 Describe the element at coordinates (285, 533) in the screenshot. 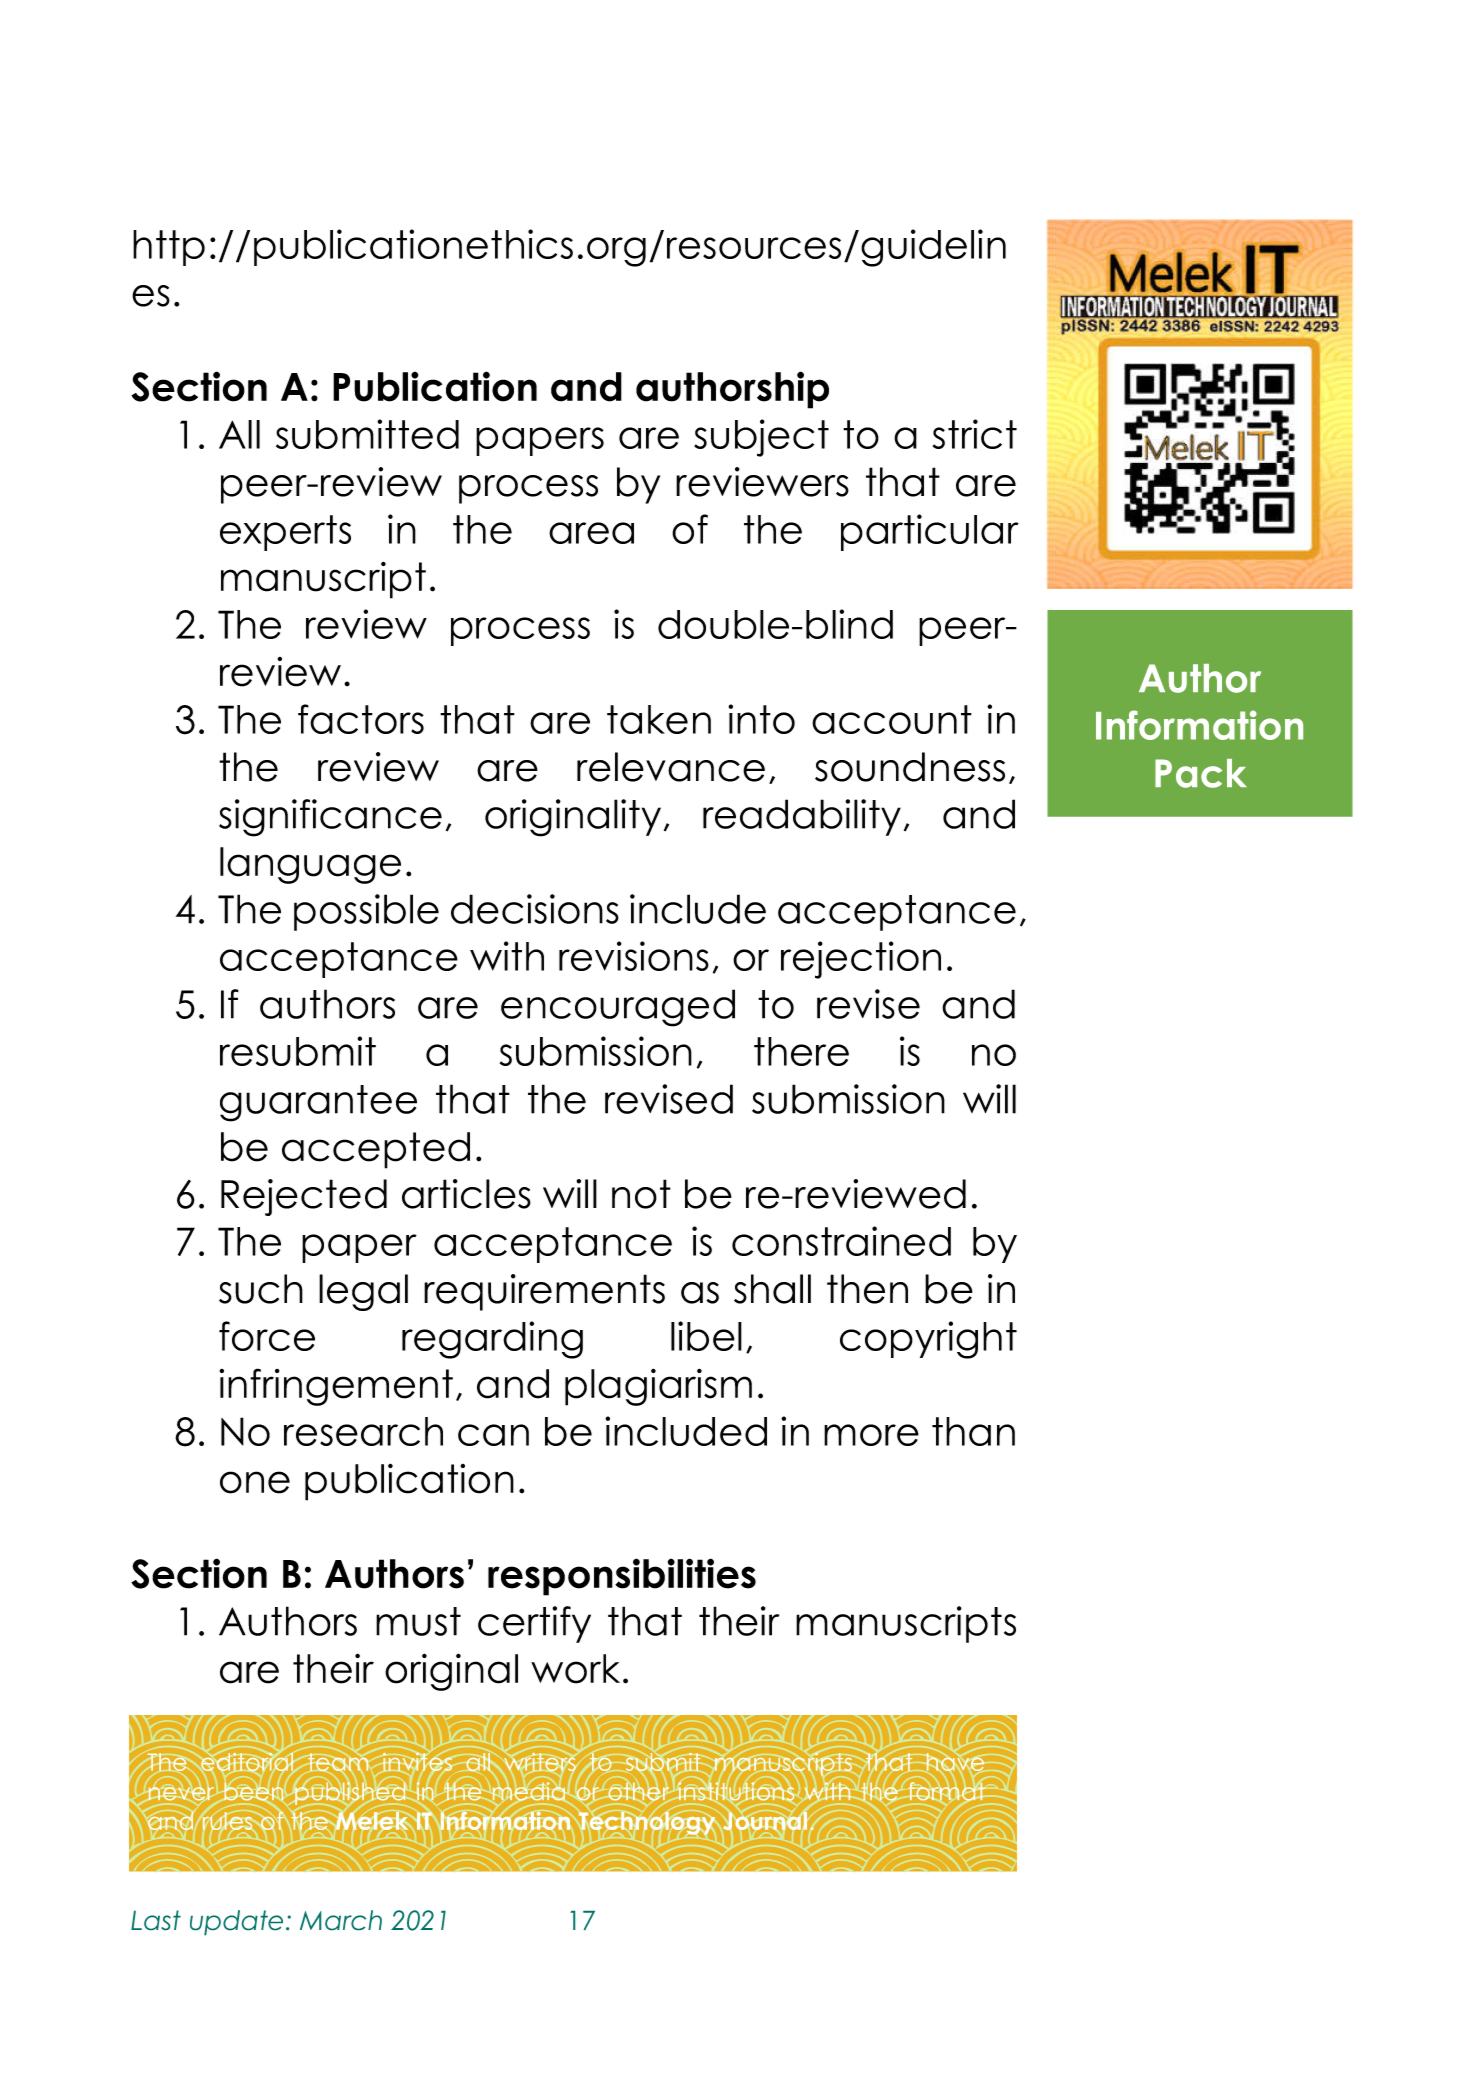

I see `experts` at that location.
